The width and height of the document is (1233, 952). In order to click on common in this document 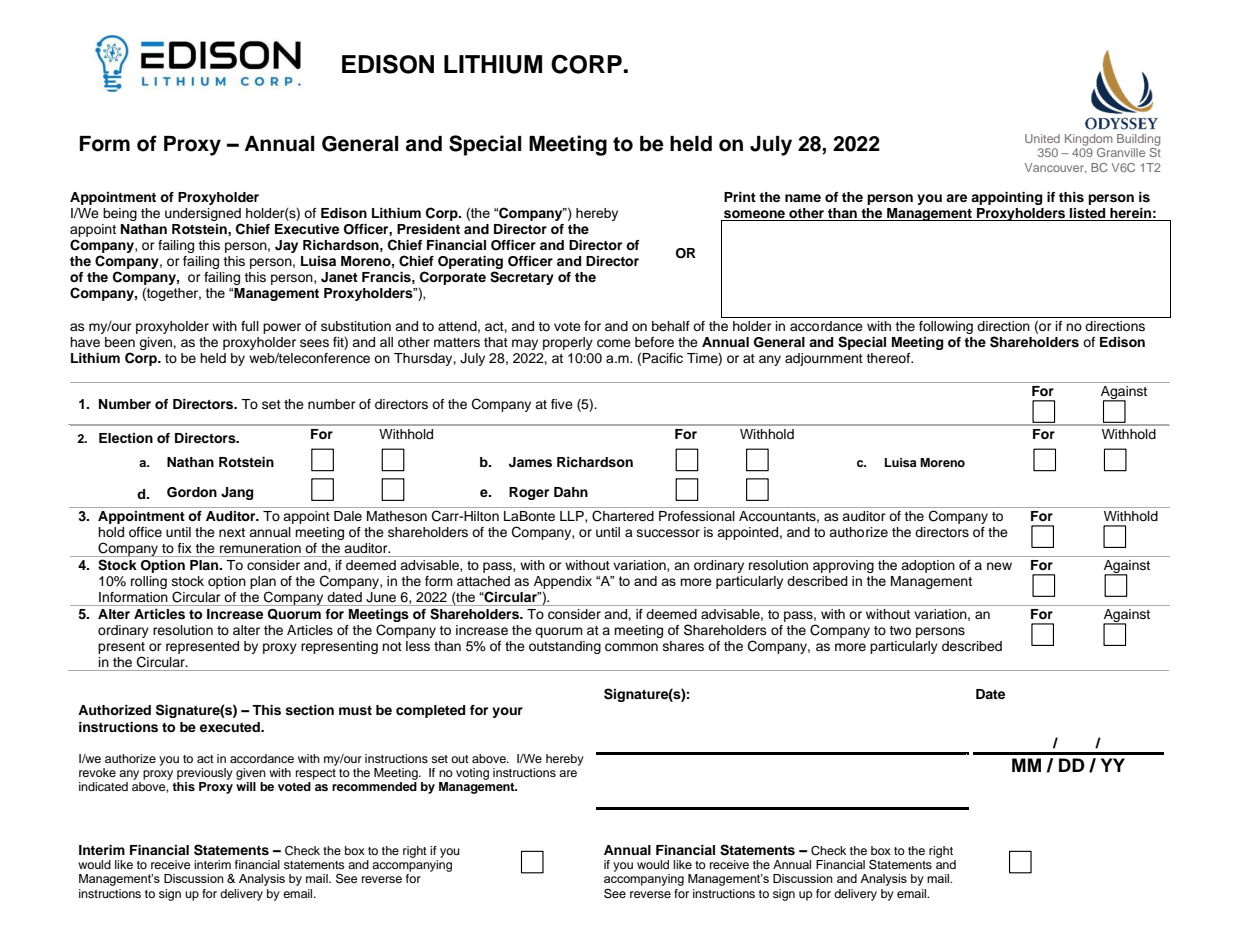, I will do `click(631, 647)`.
